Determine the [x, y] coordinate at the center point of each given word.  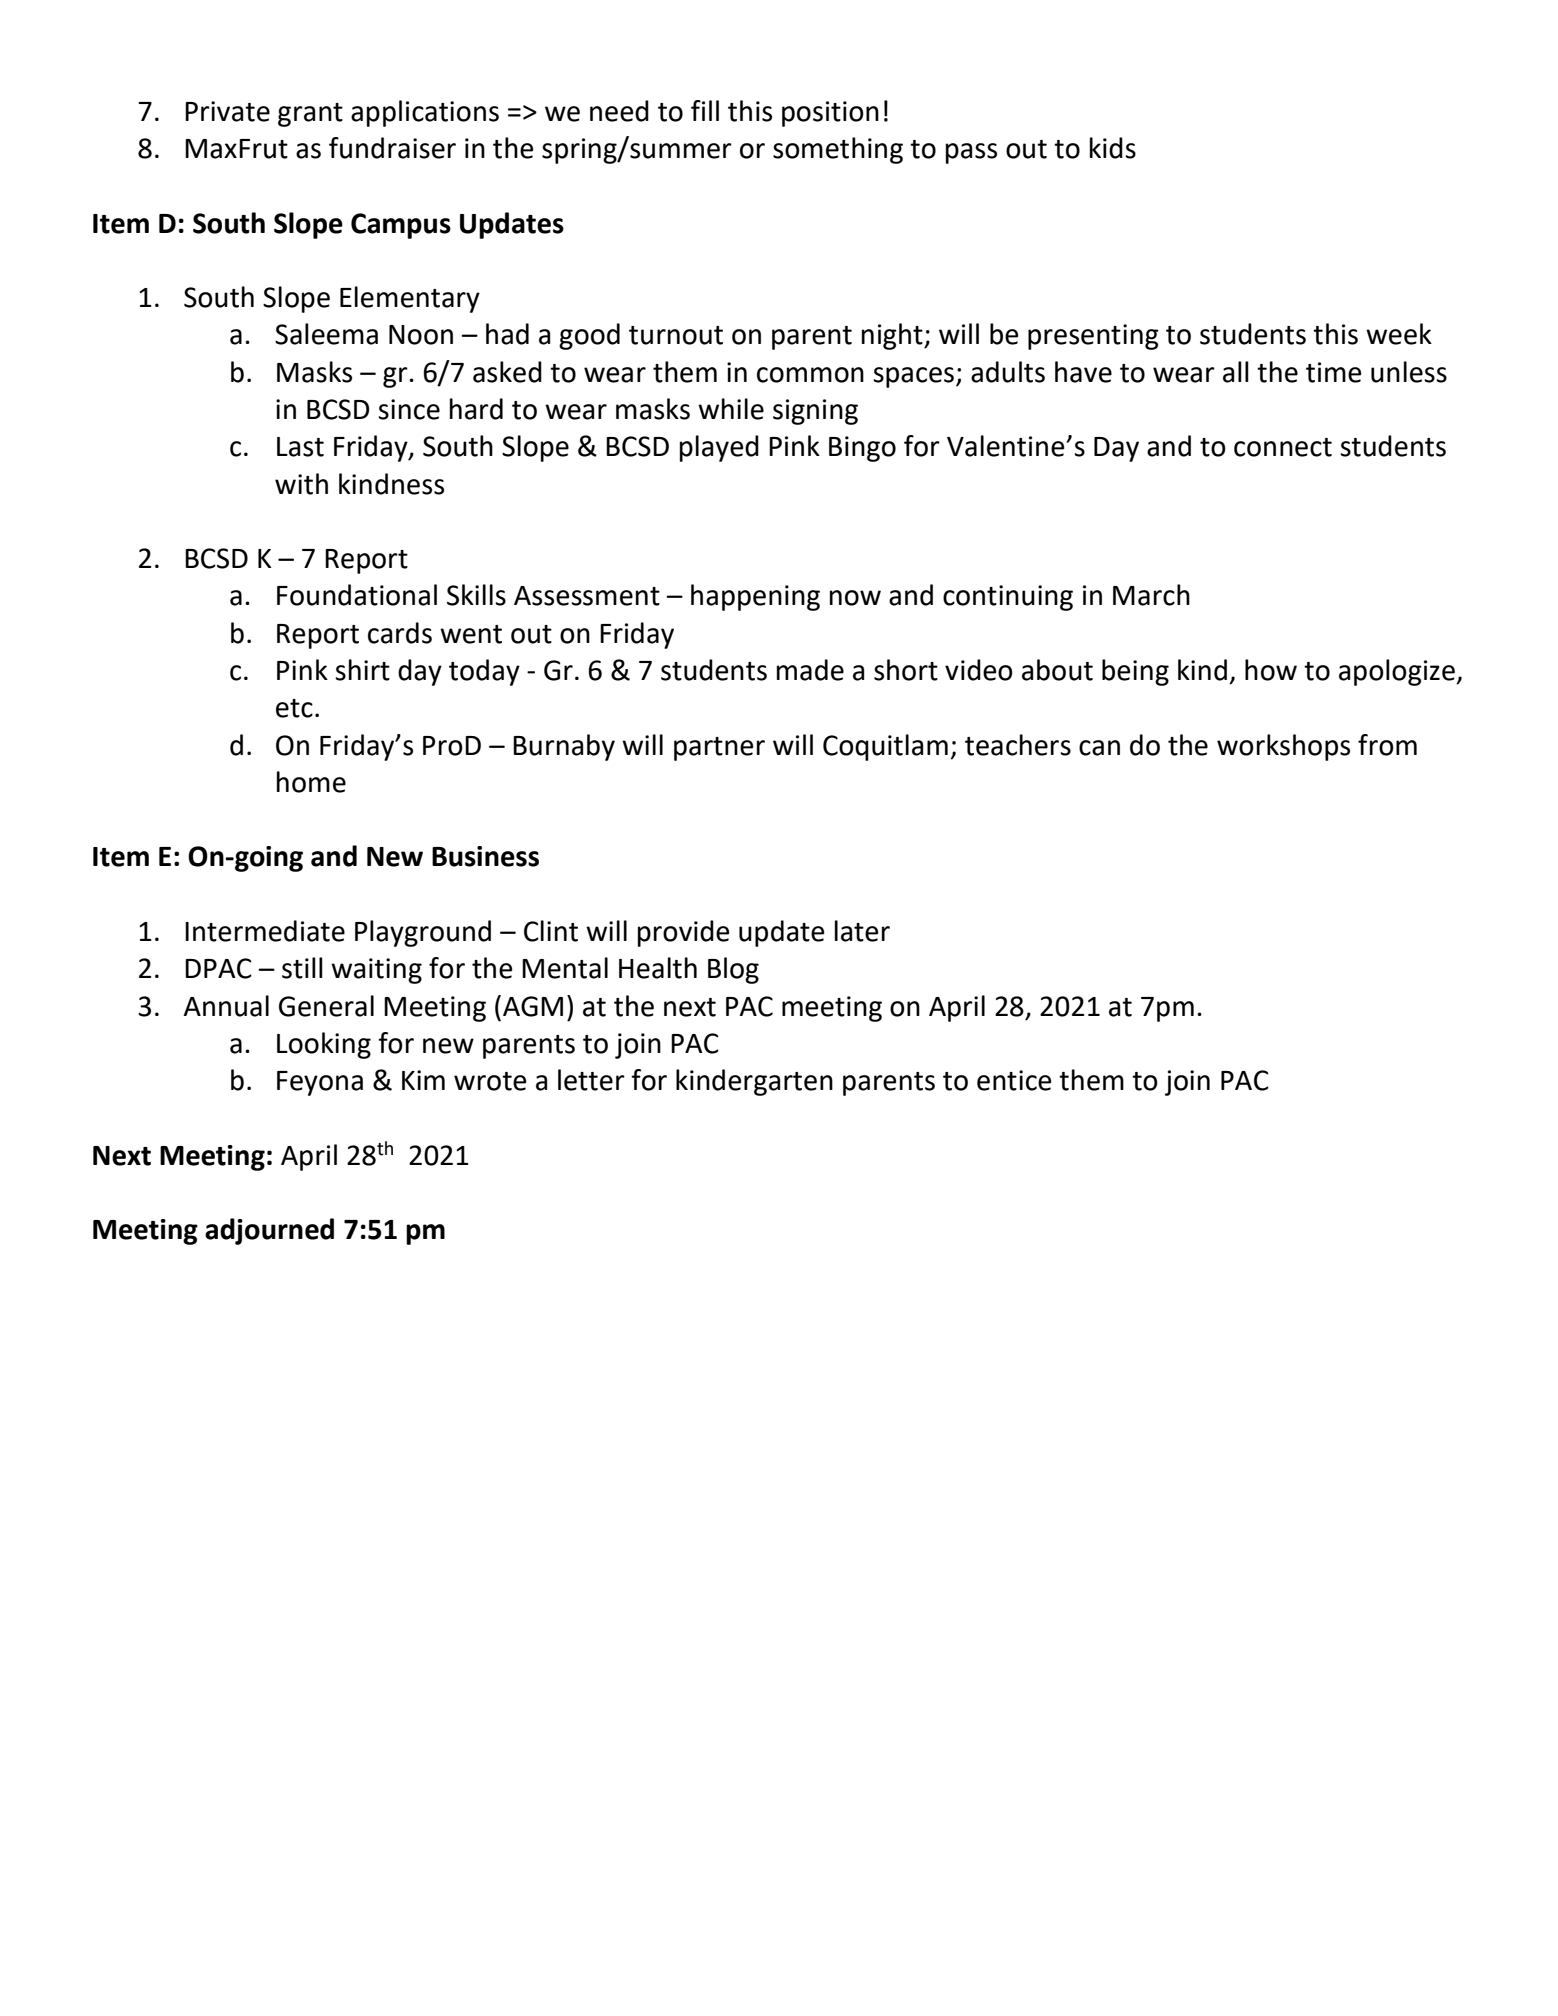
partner [719, 749]
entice [1014, 1080]
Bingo [862, 449]
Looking [324, 1045]
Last [300, 447]
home [311, 782]
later [862, 931]
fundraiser [392, 148]
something [838, 150]
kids [1113, 148]
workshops [1283, 747]
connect [1283, 447]
